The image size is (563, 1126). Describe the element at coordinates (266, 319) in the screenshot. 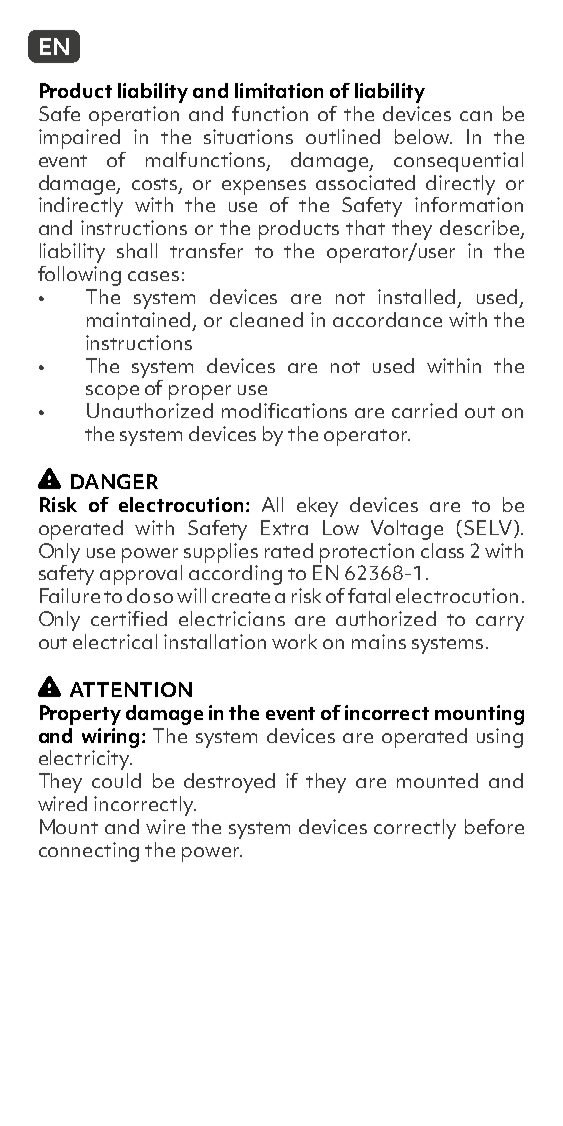

I see `cleaned` at that location.
